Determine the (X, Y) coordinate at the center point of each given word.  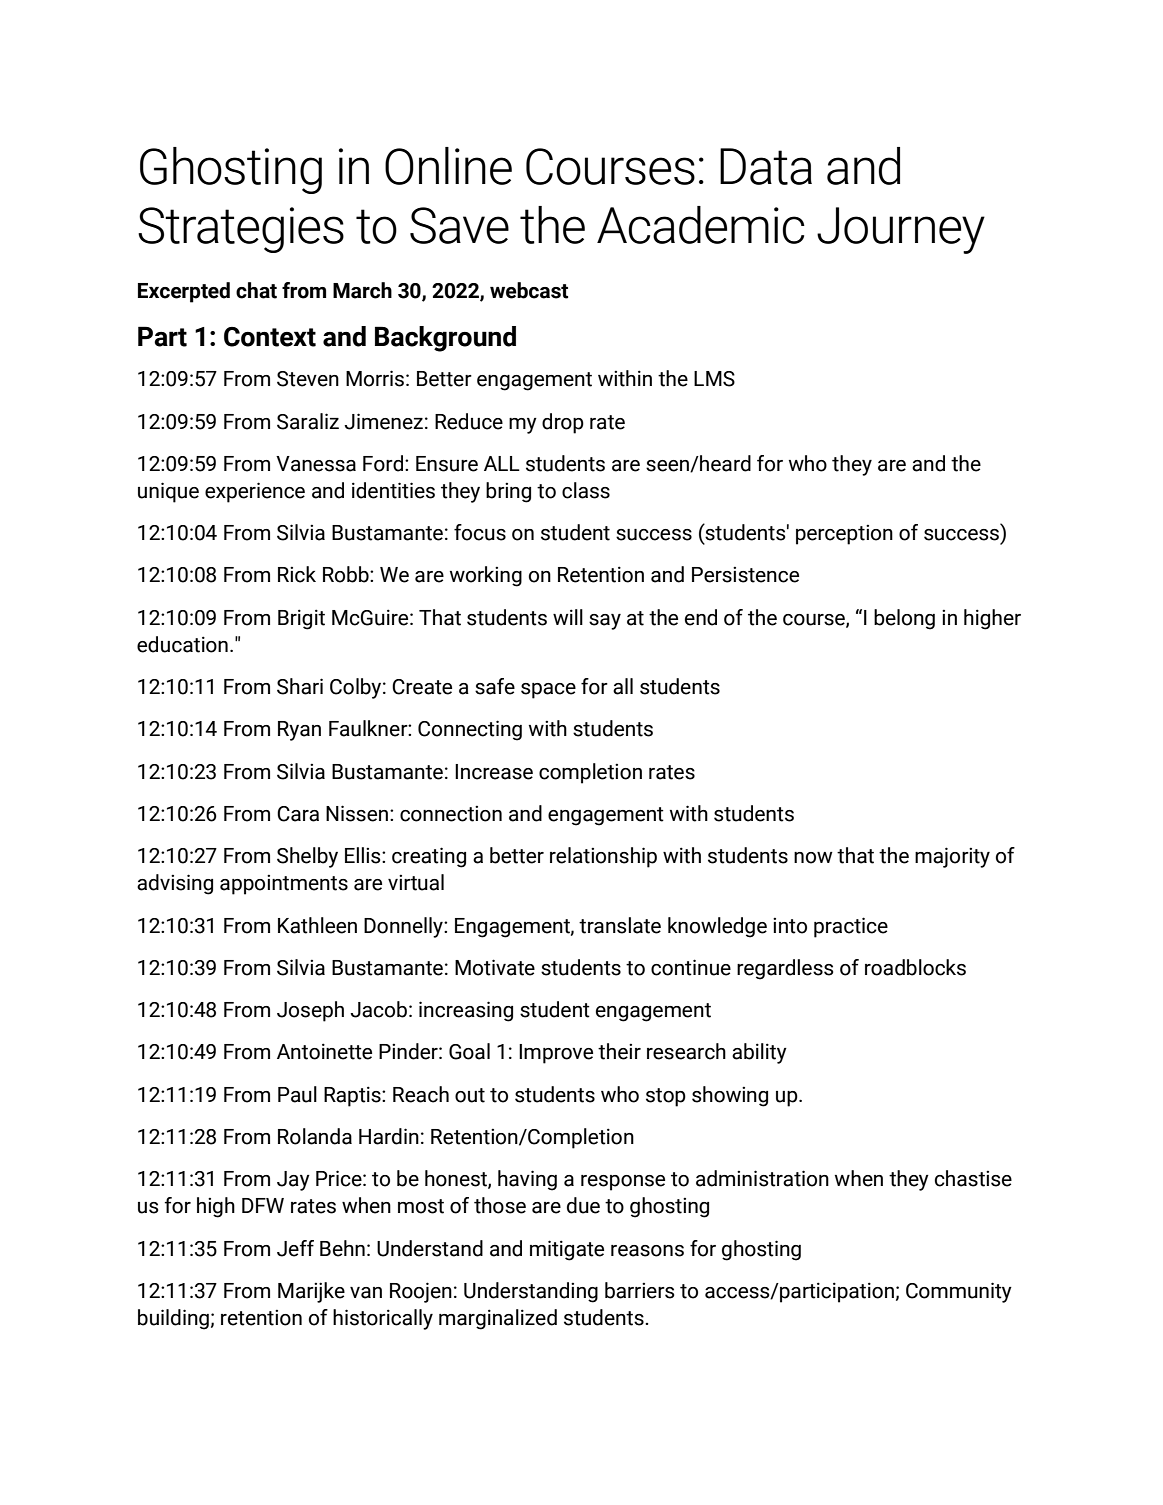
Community (959, 1292)
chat (256, 290)
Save (459, 225)
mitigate (567, 1250)
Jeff (295, 1248)
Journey (901, 230)
